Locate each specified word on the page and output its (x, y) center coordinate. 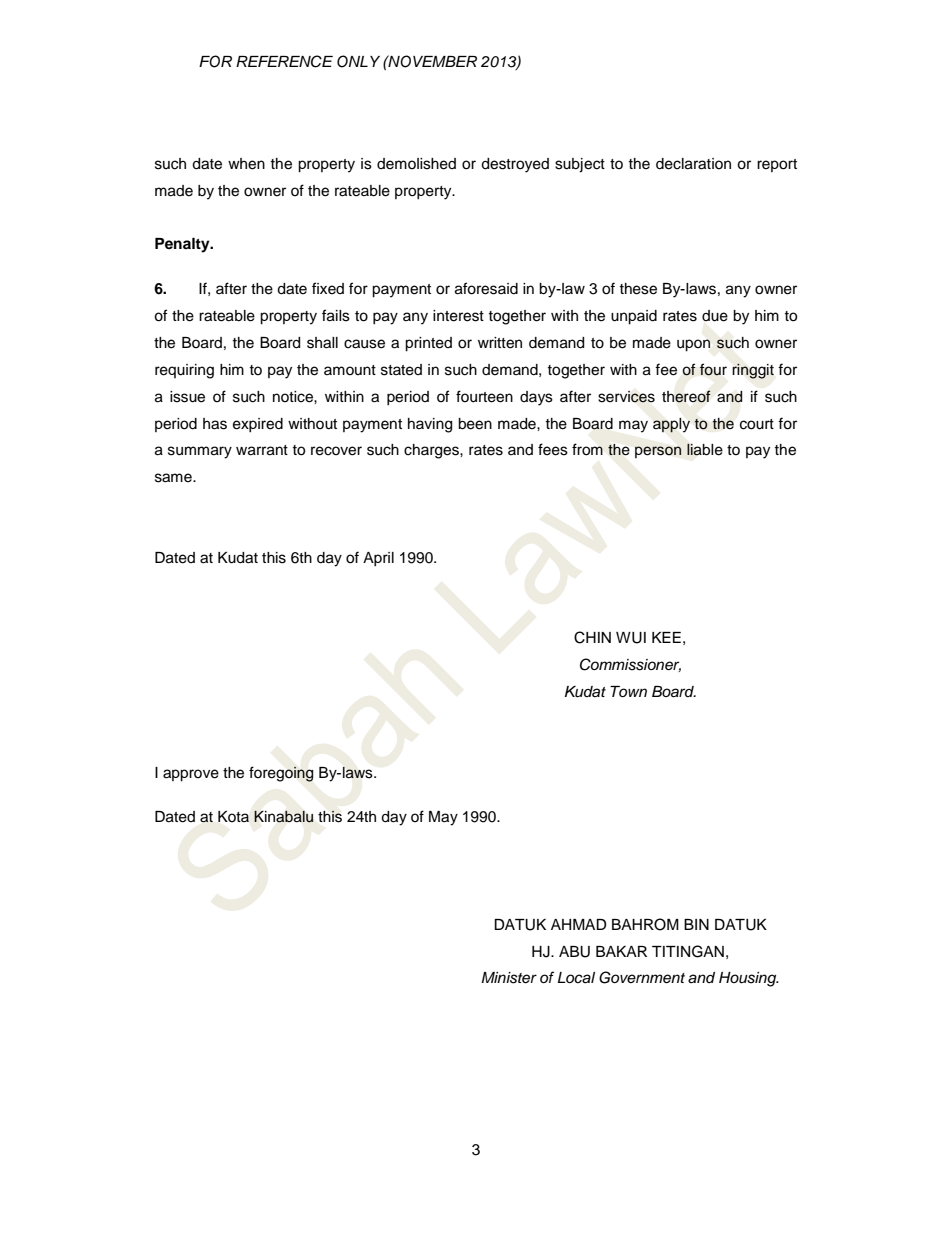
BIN (696, 924)
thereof (686, 396)
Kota (233, 816)
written (500, 343)
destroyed (515, 165)
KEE (666, 637)
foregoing (281, 774)
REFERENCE (284, 61)
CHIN (592, 637)
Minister (509, 978)
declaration (693, 164)
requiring (184, 371)
